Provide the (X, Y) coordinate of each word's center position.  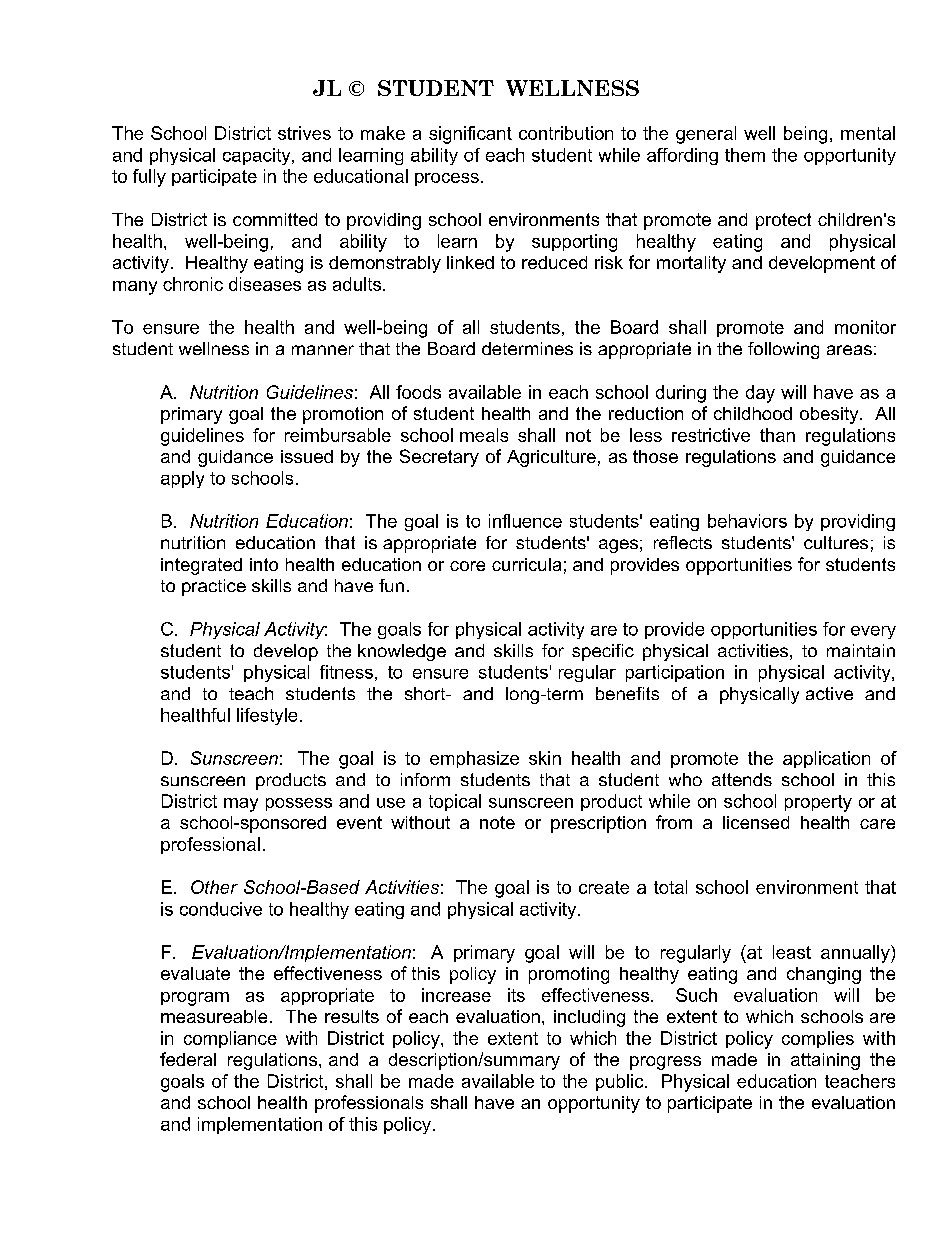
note (497, 822)
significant (470, 135)
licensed (756, 822)
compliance (230, 1039)
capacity (258, 156)
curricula (526, 564)
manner (323, 350)
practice (214, 587)
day (760, 394)
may (241, 805)
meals (484, 435)
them (745, 155)
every (873, 632)
